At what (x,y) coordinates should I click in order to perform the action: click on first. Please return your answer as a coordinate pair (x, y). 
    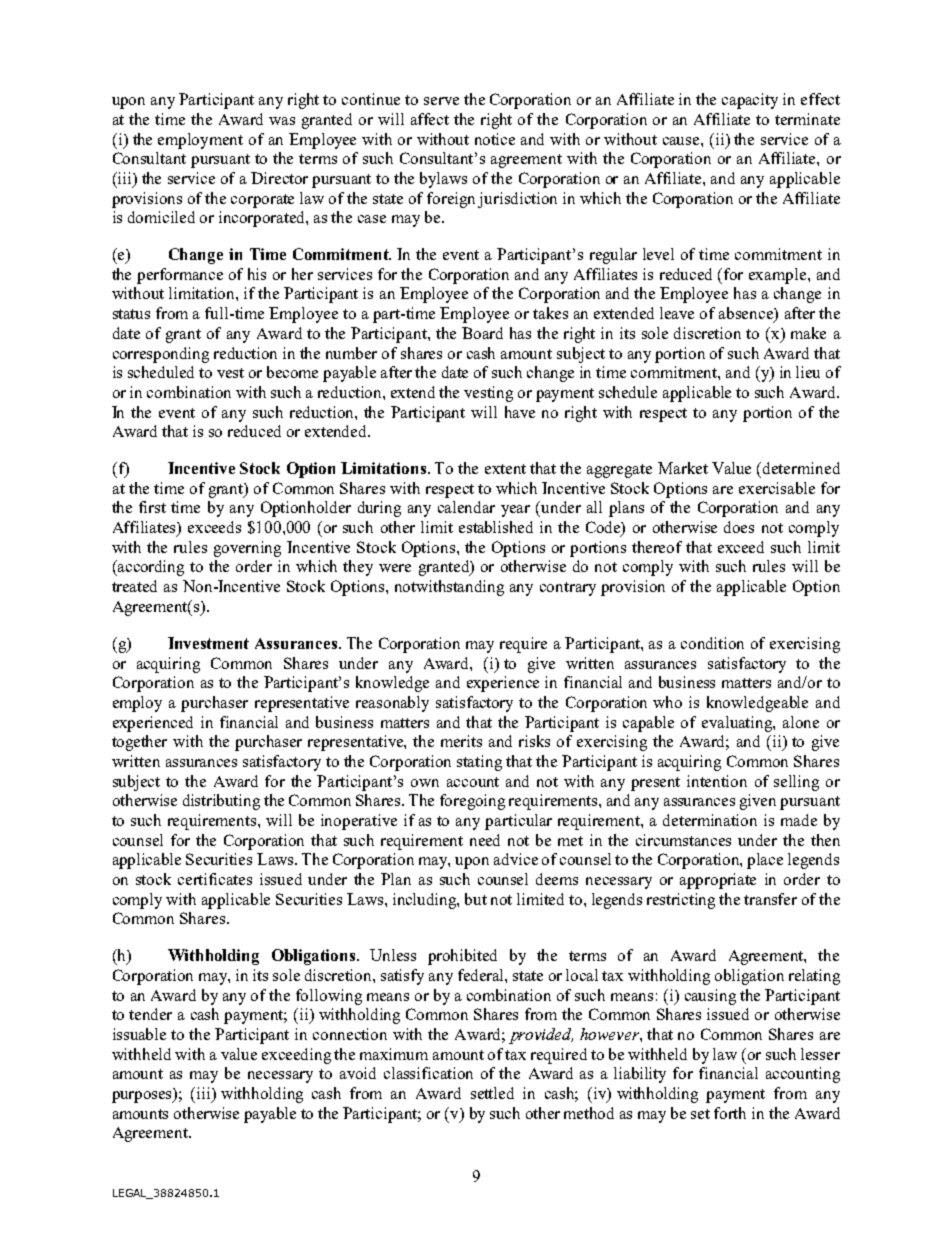
    Looking at the image, I should click on (152, 507).
